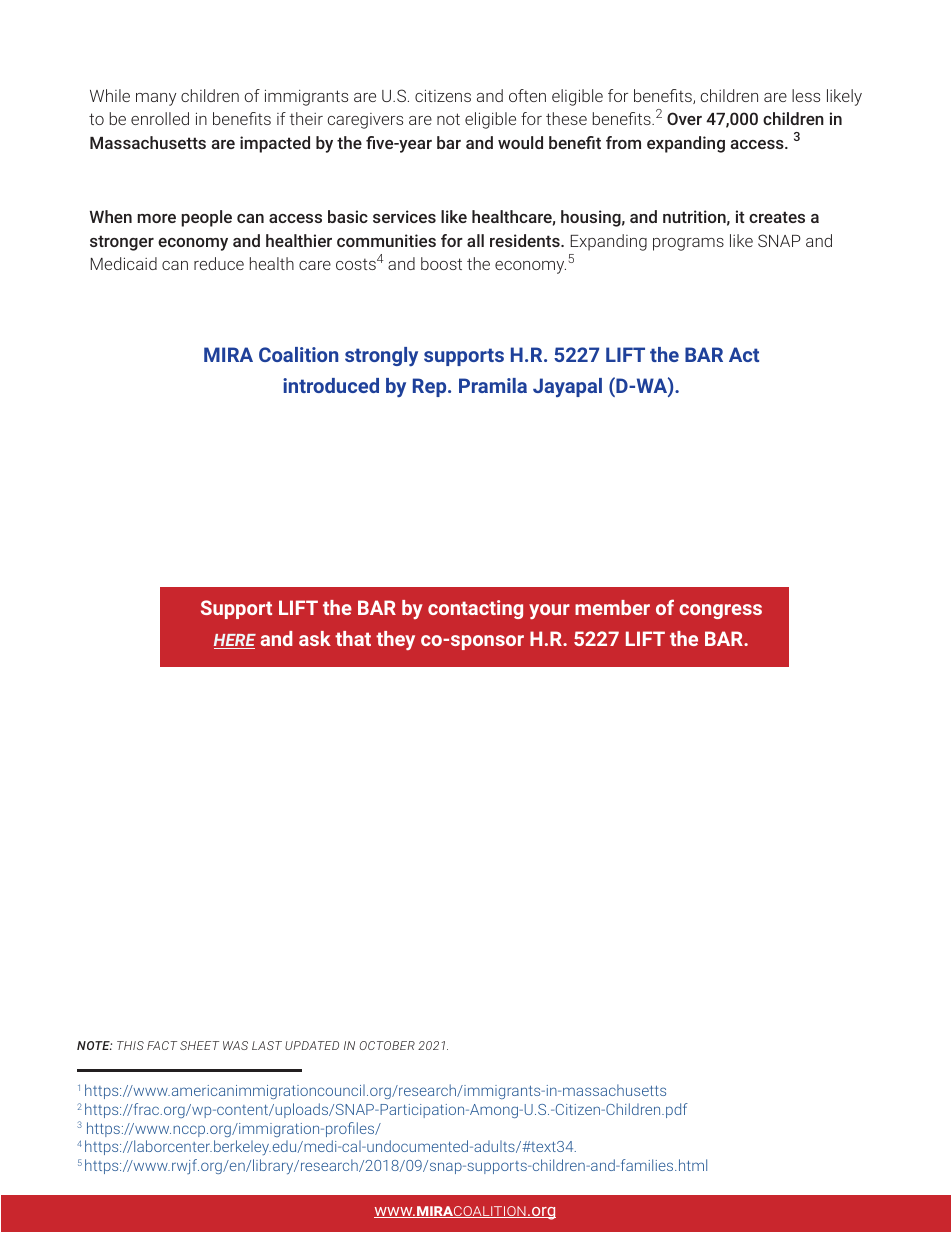 The height and width of the document is (1233, 952). I want to click on enrolled, so click(160, 118).
